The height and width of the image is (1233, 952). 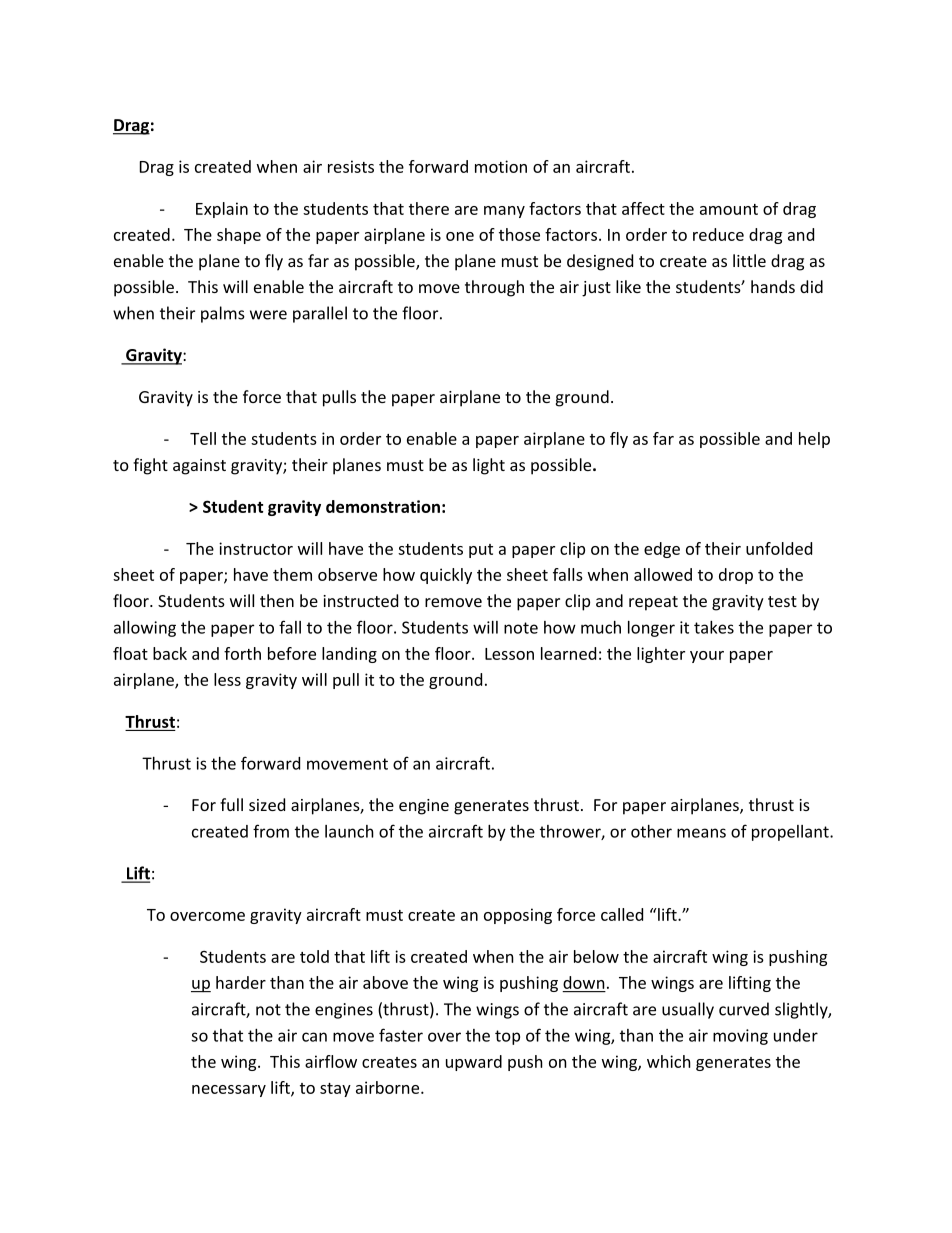 What do you see at coordinates (814, 440) in the image?
I see `help` at bounding box center [814, 440].
